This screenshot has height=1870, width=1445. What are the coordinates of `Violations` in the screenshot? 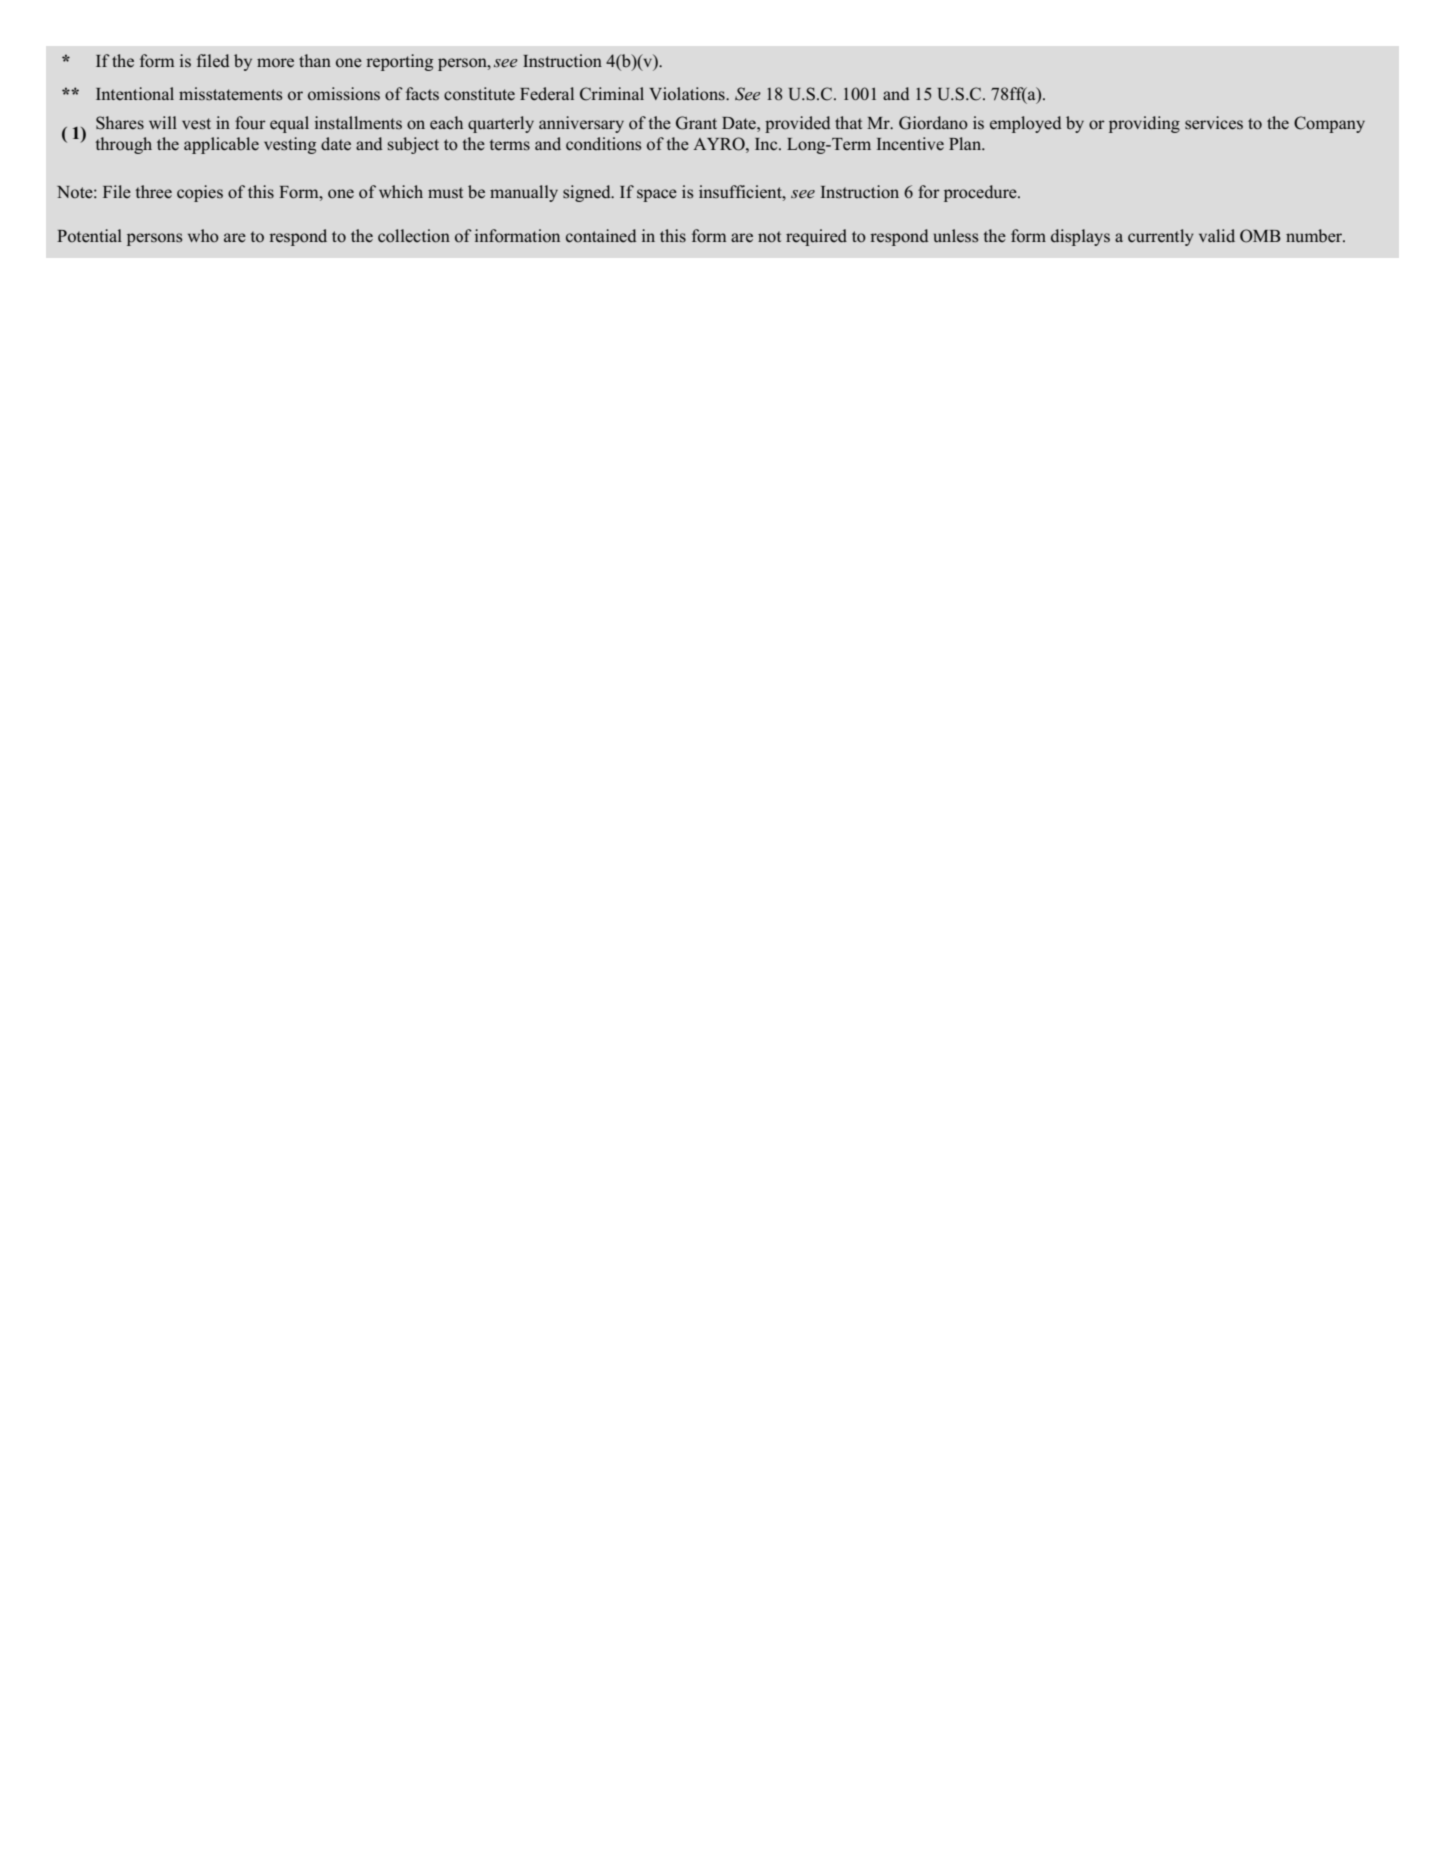 It's located at (688, 94).
